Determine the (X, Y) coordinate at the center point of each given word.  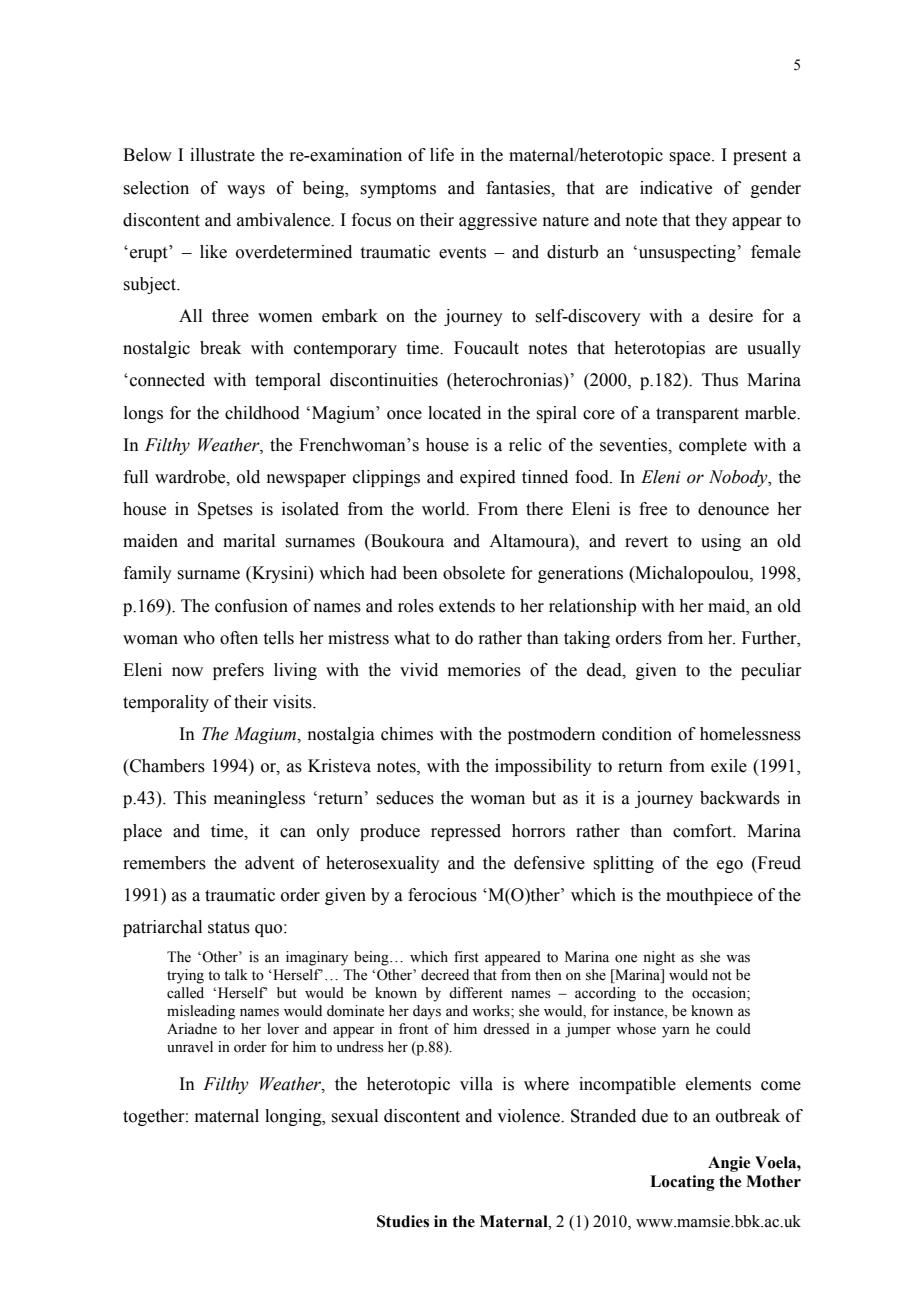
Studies (403, 1221)
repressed (466, 832)
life (442, 155)
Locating (682, 1183)
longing (294, 1117)
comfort (704, 831)
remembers (164, 863)
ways (246, 191)
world (445, 509)
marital (249, 541)
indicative (676, 188)
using (721, 542)
